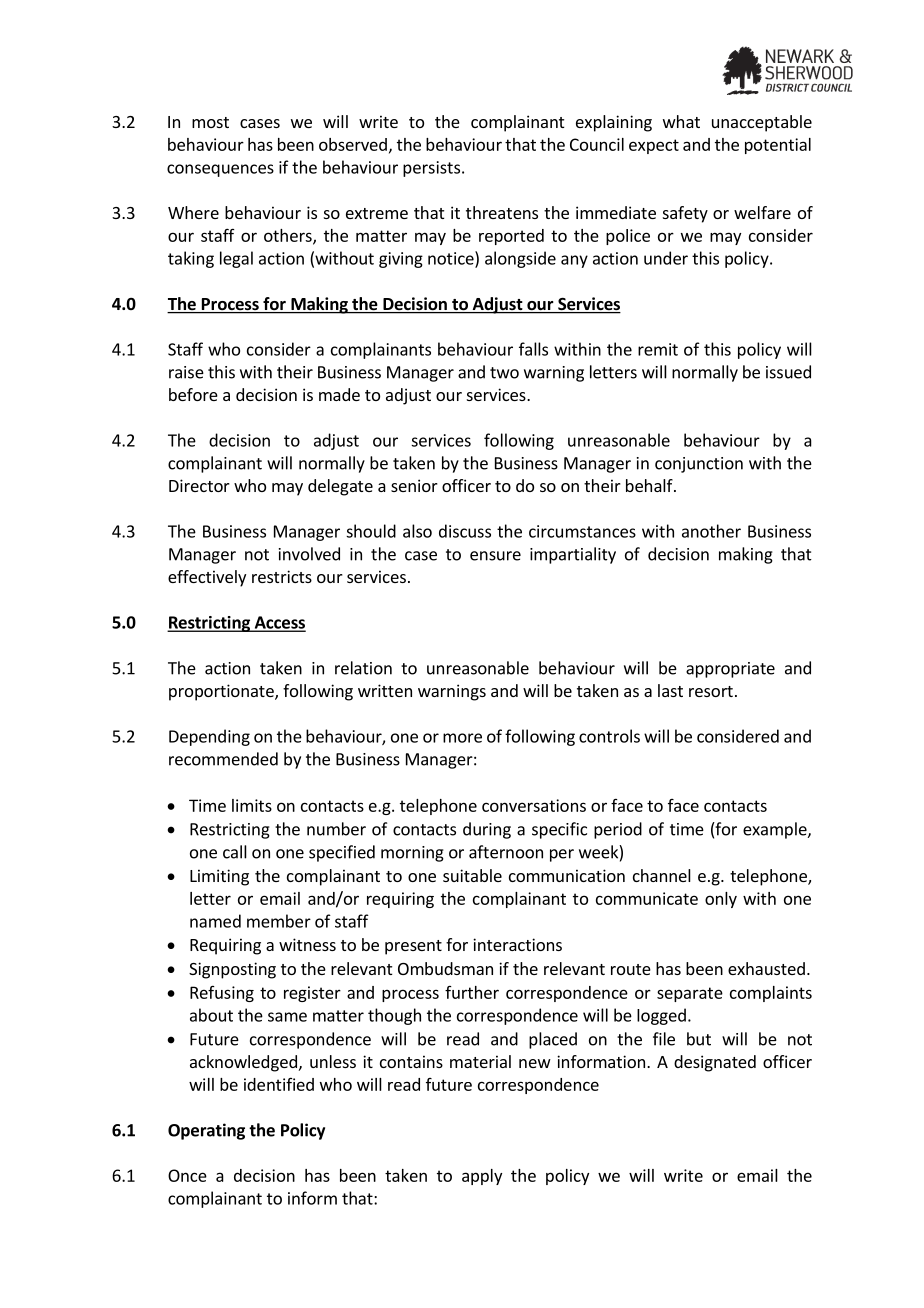 This document has height=1308, width=924. What do you see at coordinates (431, 169) in the document?
I see `persists` at bounding box center [431, 169].
